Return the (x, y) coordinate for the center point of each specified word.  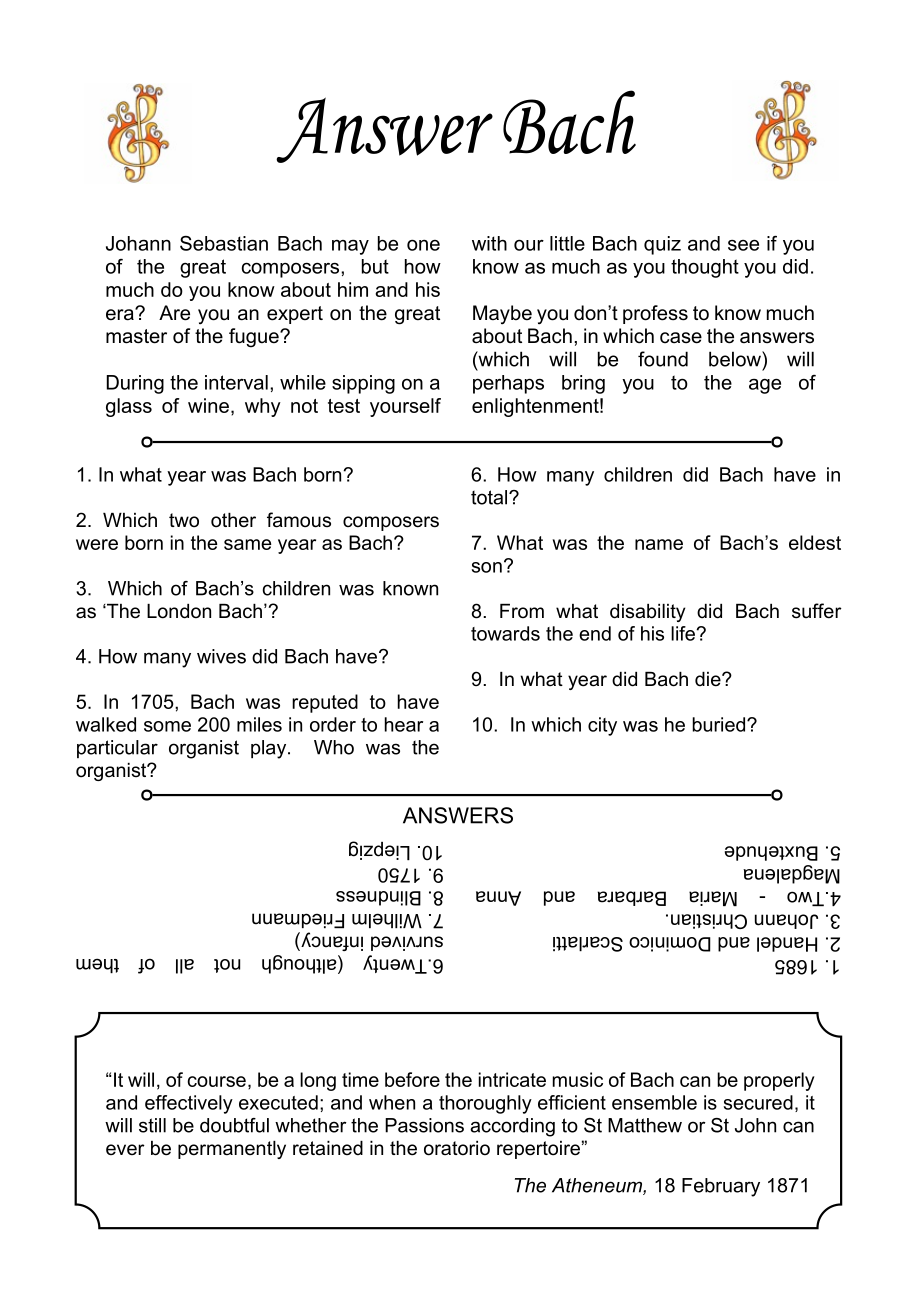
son (487, 567)
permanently (232, 1150)
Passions (424, 1125)
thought (705, 268)
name (659, 544)
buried (720, 724)
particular (117, 749)
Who (334, 747)
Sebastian (224, 243)
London (179, 611)
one (423, 245)
